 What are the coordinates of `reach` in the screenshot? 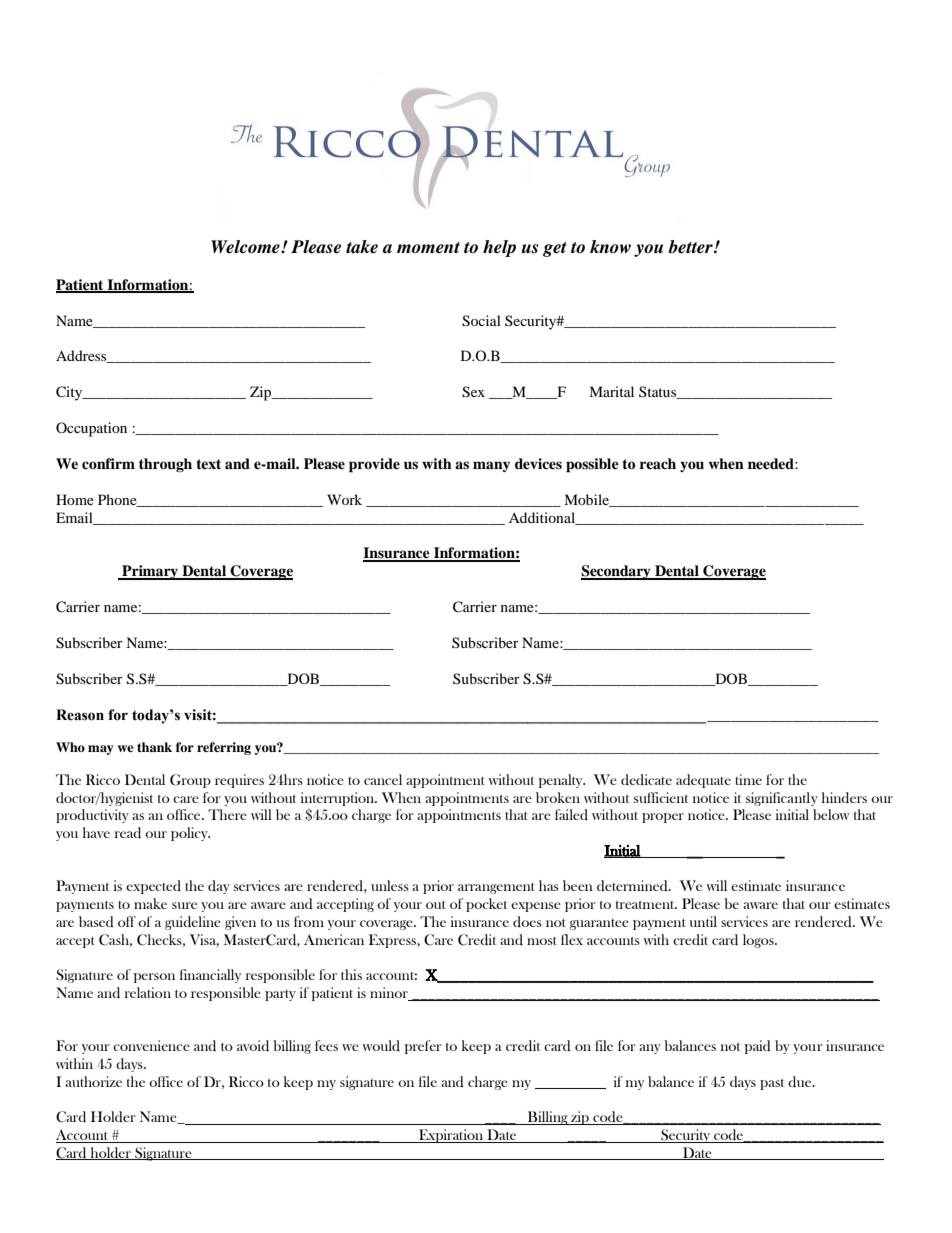 It's located at (658, 463).
